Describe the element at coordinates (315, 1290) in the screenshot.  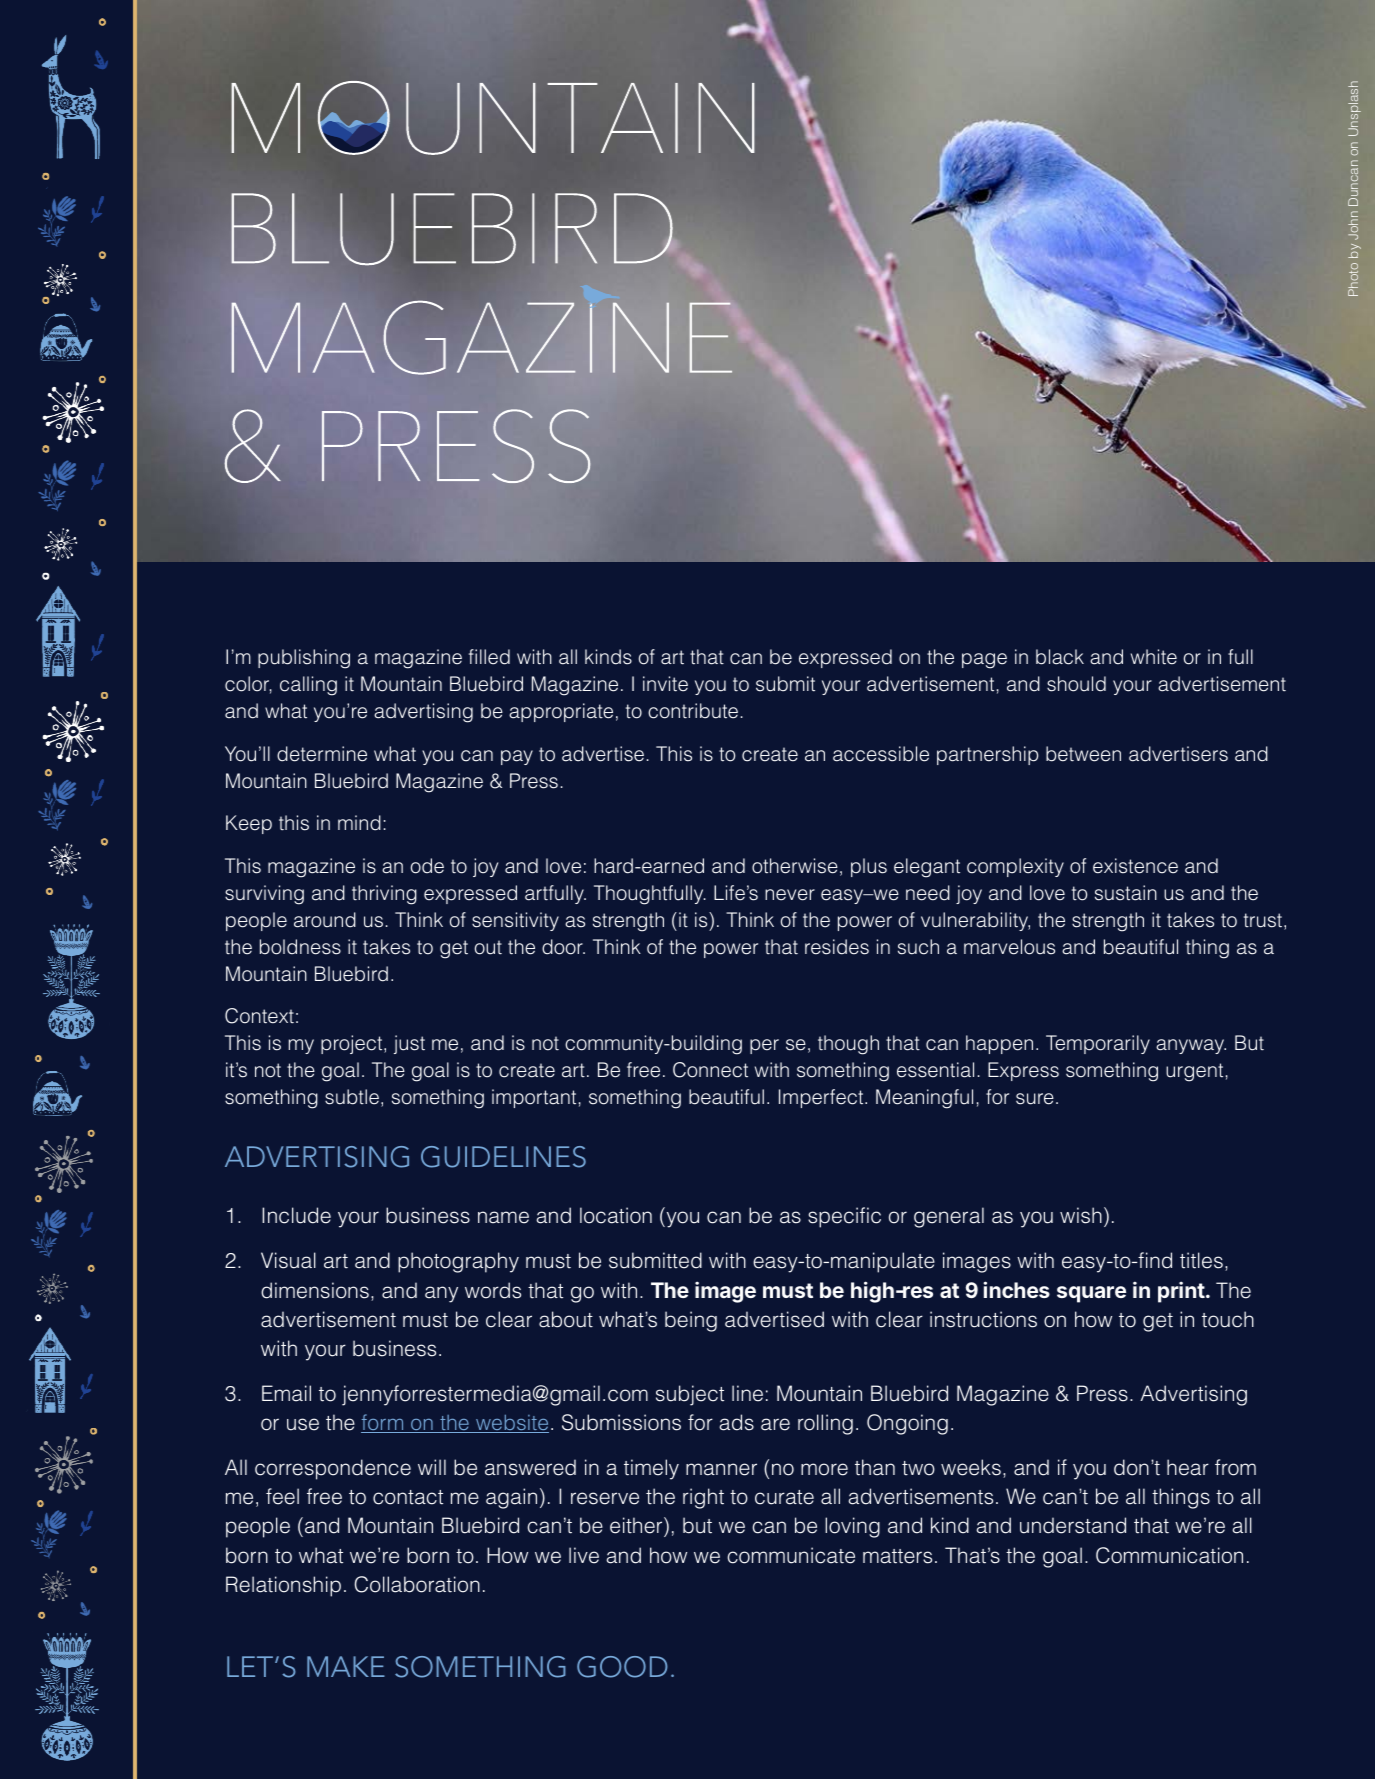
I see `dimensions` at that location.
